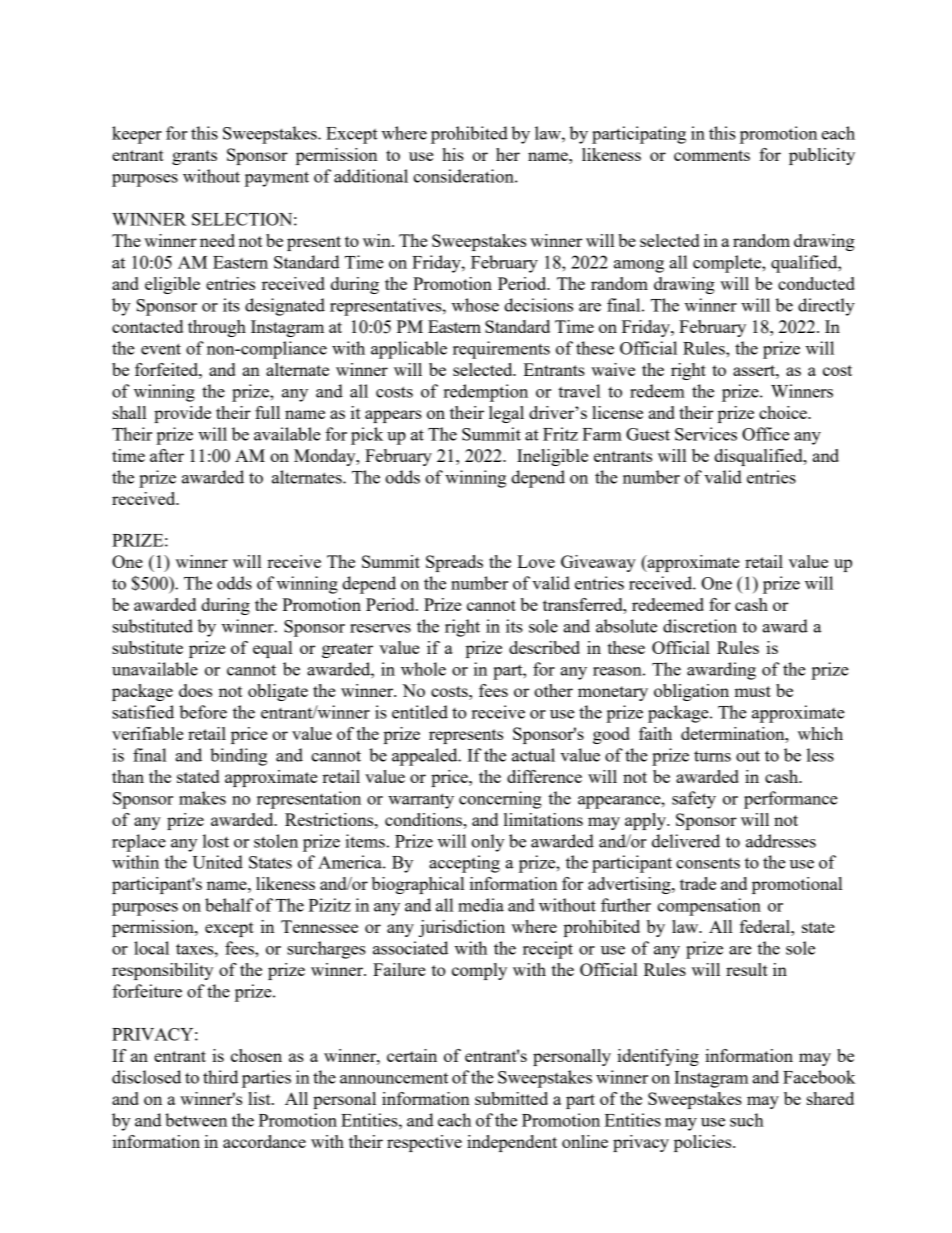 The image size is (952, 1233). What do you see at coordinates (544, 647) in the screenshot?
I see `described` at bounding box center [544, 647].
